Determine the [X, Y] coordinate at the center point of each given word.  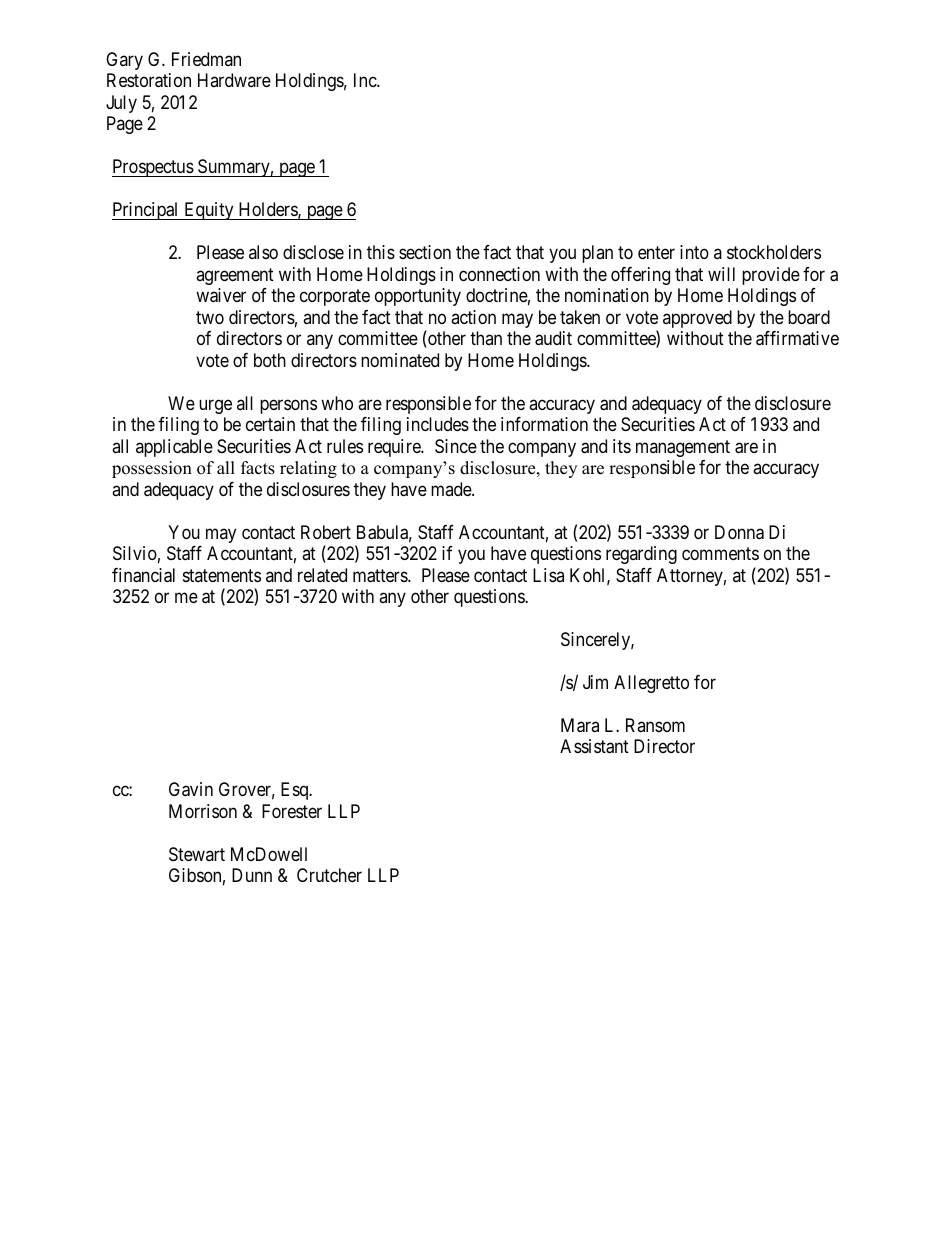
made [452, 489]
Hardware [234, 80]
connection [499, 274]
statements [222, 575]
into [694, 252]
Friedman [206, 59]
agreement [235, 276]
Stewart [197, 854]
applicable [174, 448]
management [683, 448]
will [721, 274]
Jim [595, 682]
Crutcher [329, 875]
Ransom [655, 725]
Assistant [594, 746]
